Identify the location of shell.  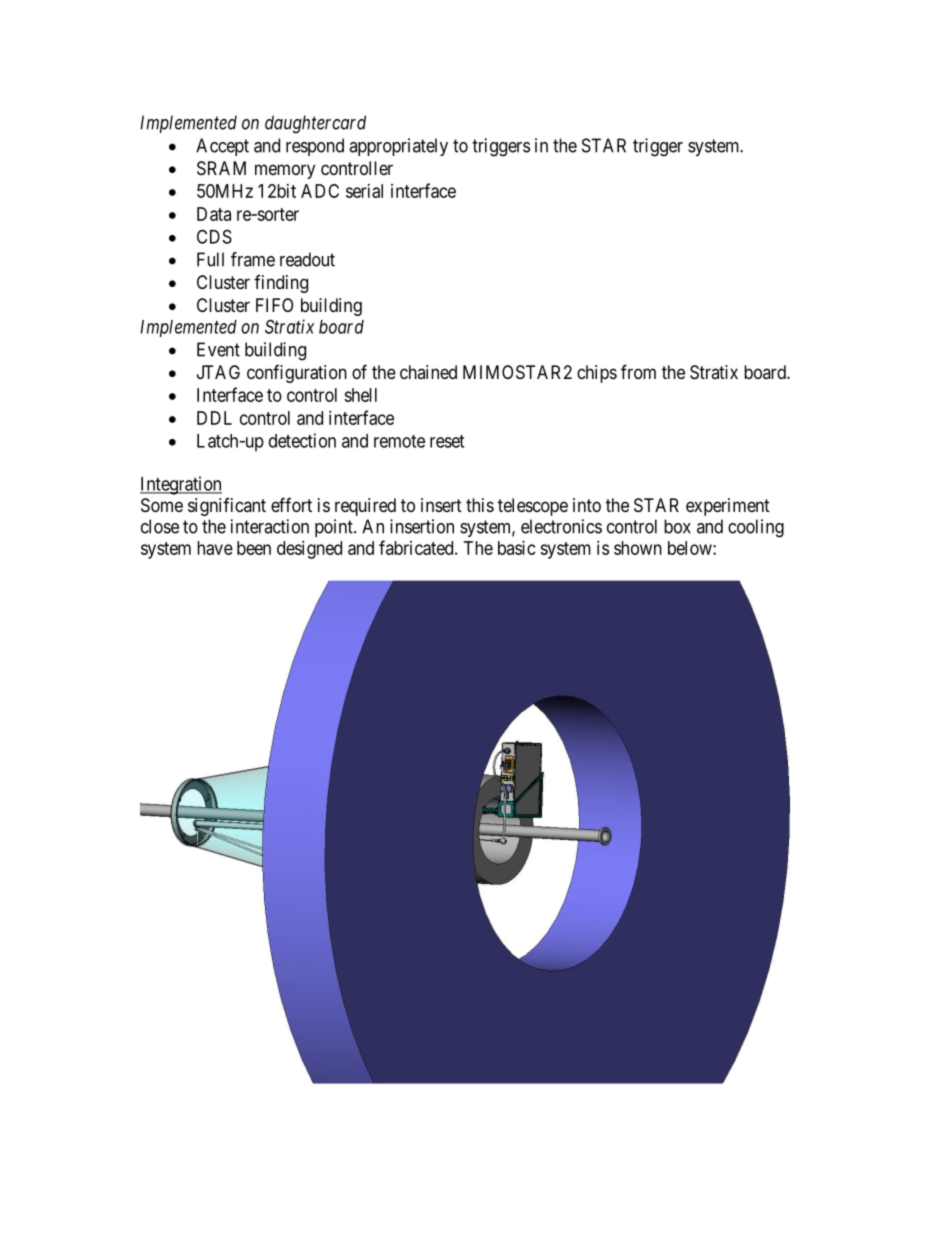
(360, 395).
